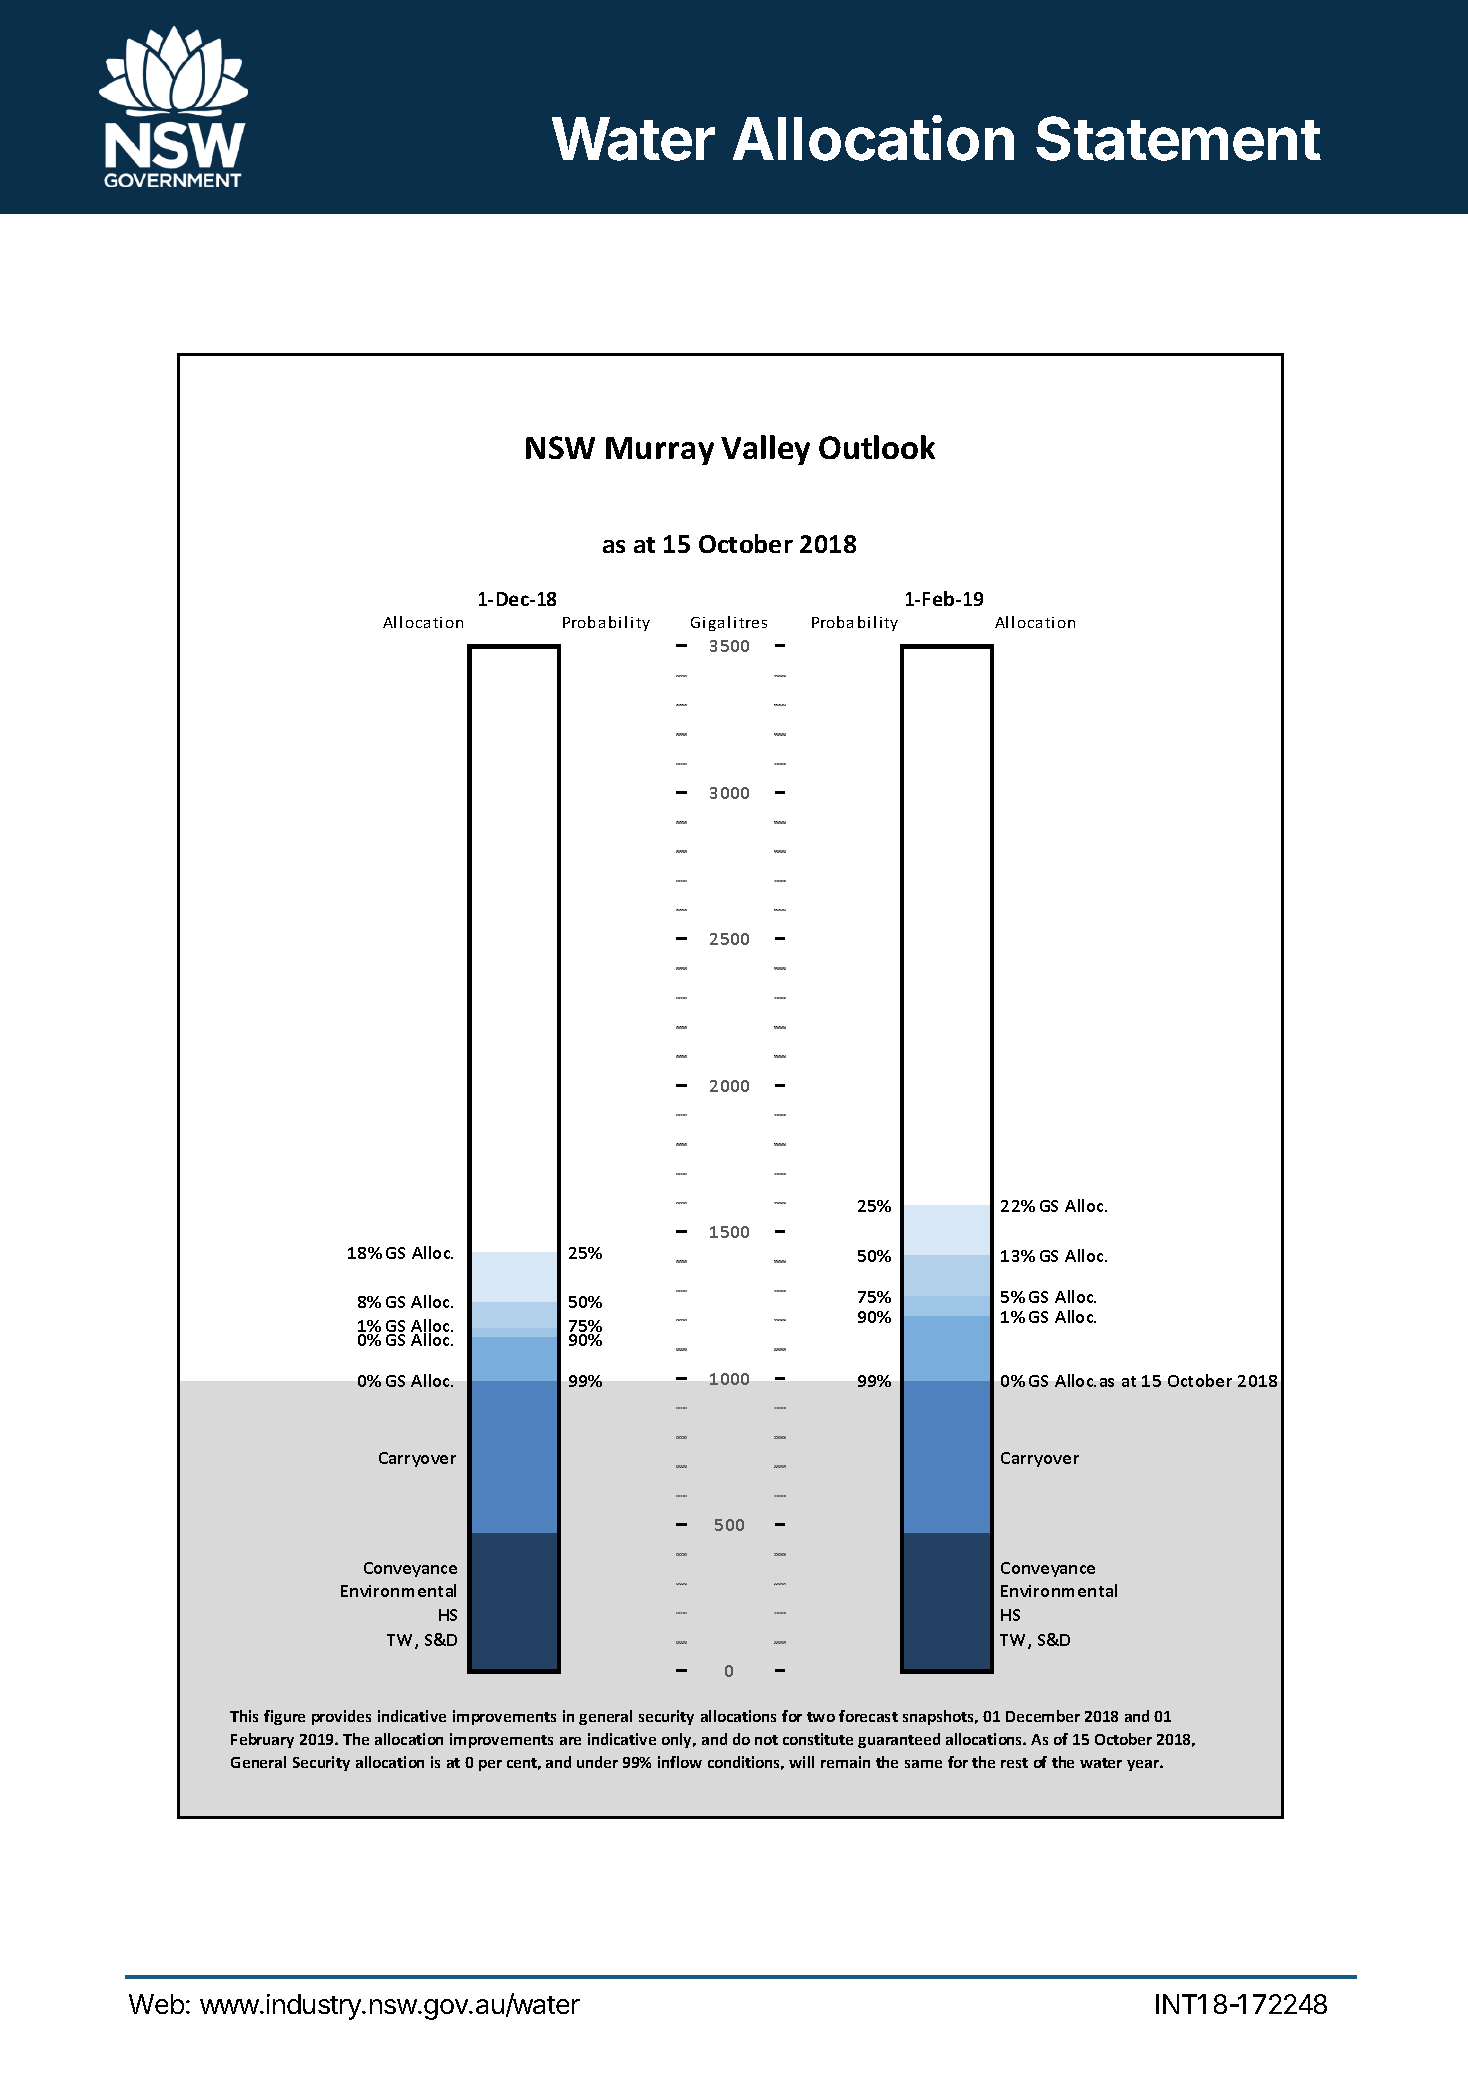  Describe the element at coordinates (156, 2004) in the document. I see `Web` at that location.
